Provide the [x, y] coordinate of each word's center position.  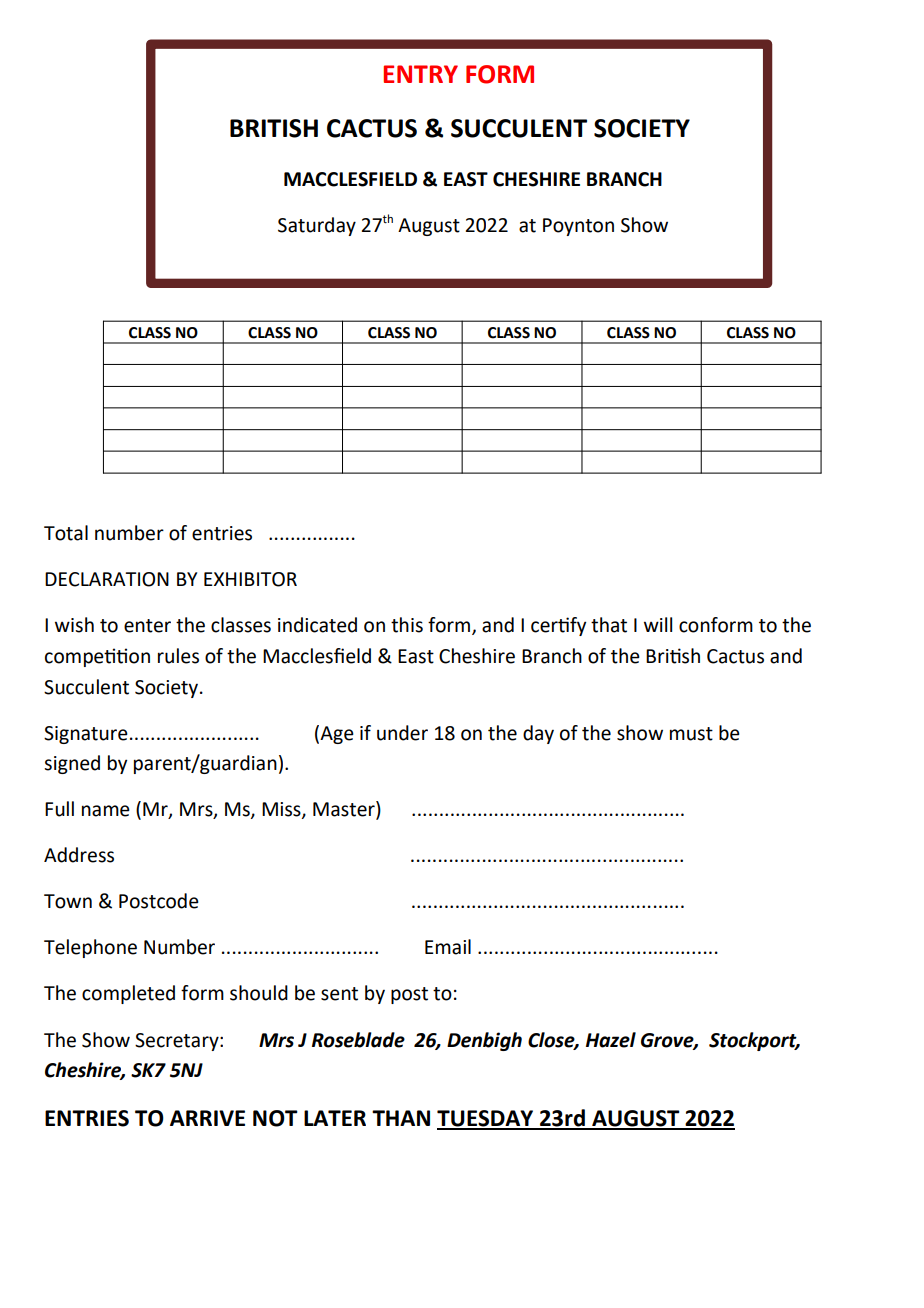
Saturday [317, 226]
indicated [317, 625]
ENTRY [420, 74]
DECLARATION [107, 579]
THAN [401, 1118]
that [609, 625]
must [691, 734]
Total [66, 533]
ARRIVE [207, 1118]
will [658, 624]
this [407, 625]
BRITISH [274, 128]
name [106, 811]
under [402, 733]
